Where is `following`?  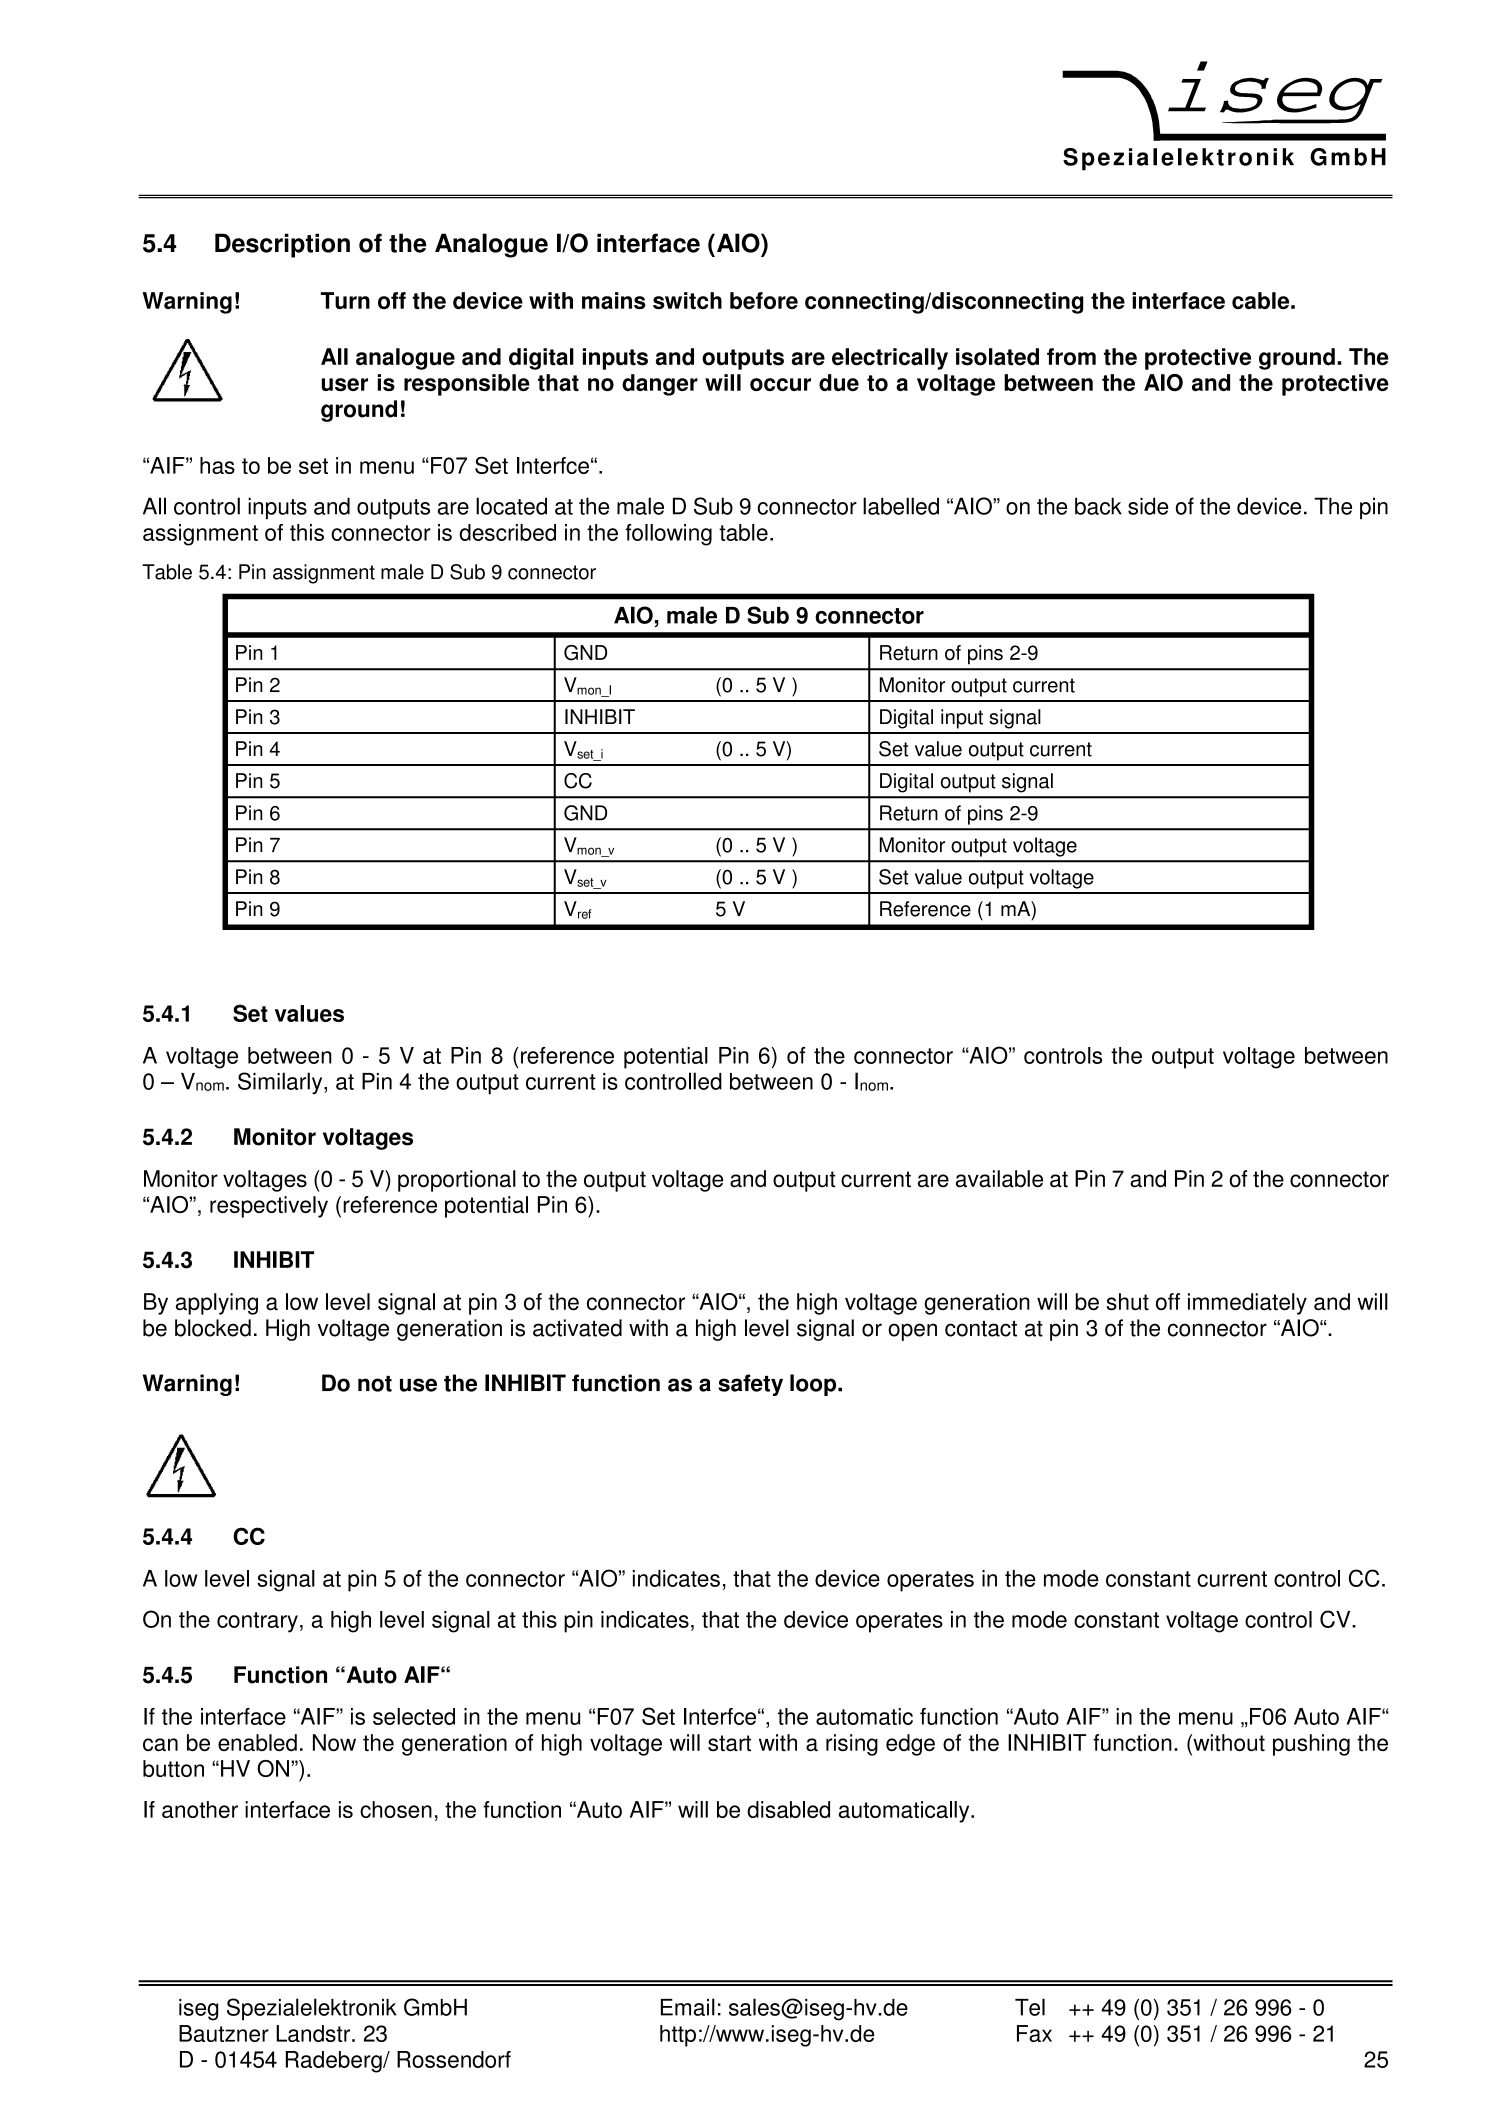
following is located at coordinates (668, 535).
